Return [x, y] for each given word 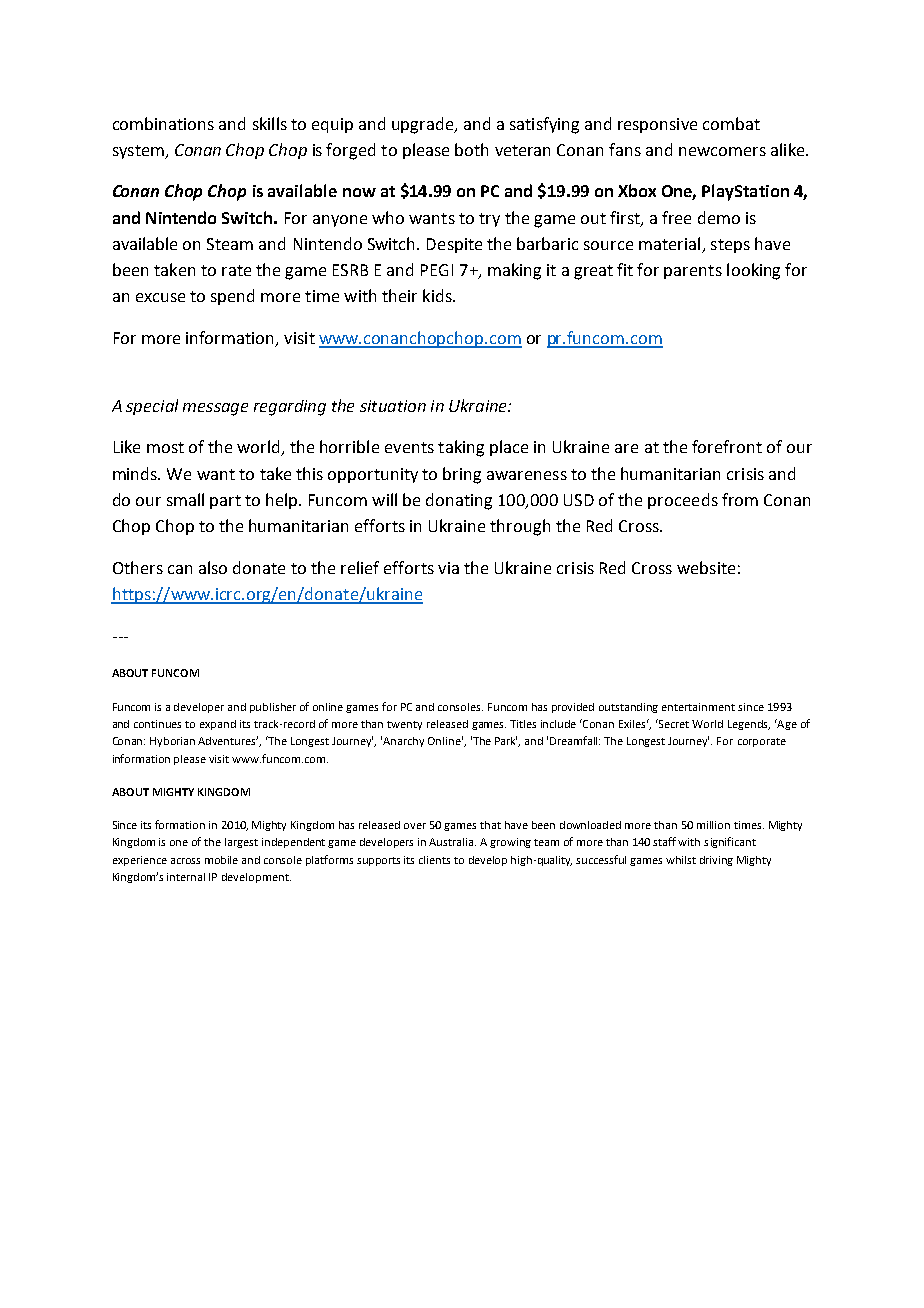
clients [434, 860]
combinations [163, 123]
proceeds [683, 501]
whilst [681, 860]
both [471, 149]
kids [438, 295]
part [225, 502]
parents [693, 272]
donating [459, 501]
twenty [404, 725]
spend [232, 297]
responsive [657, 125]
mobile [221, 860]
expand [218, 725]
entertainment [698, 707]
